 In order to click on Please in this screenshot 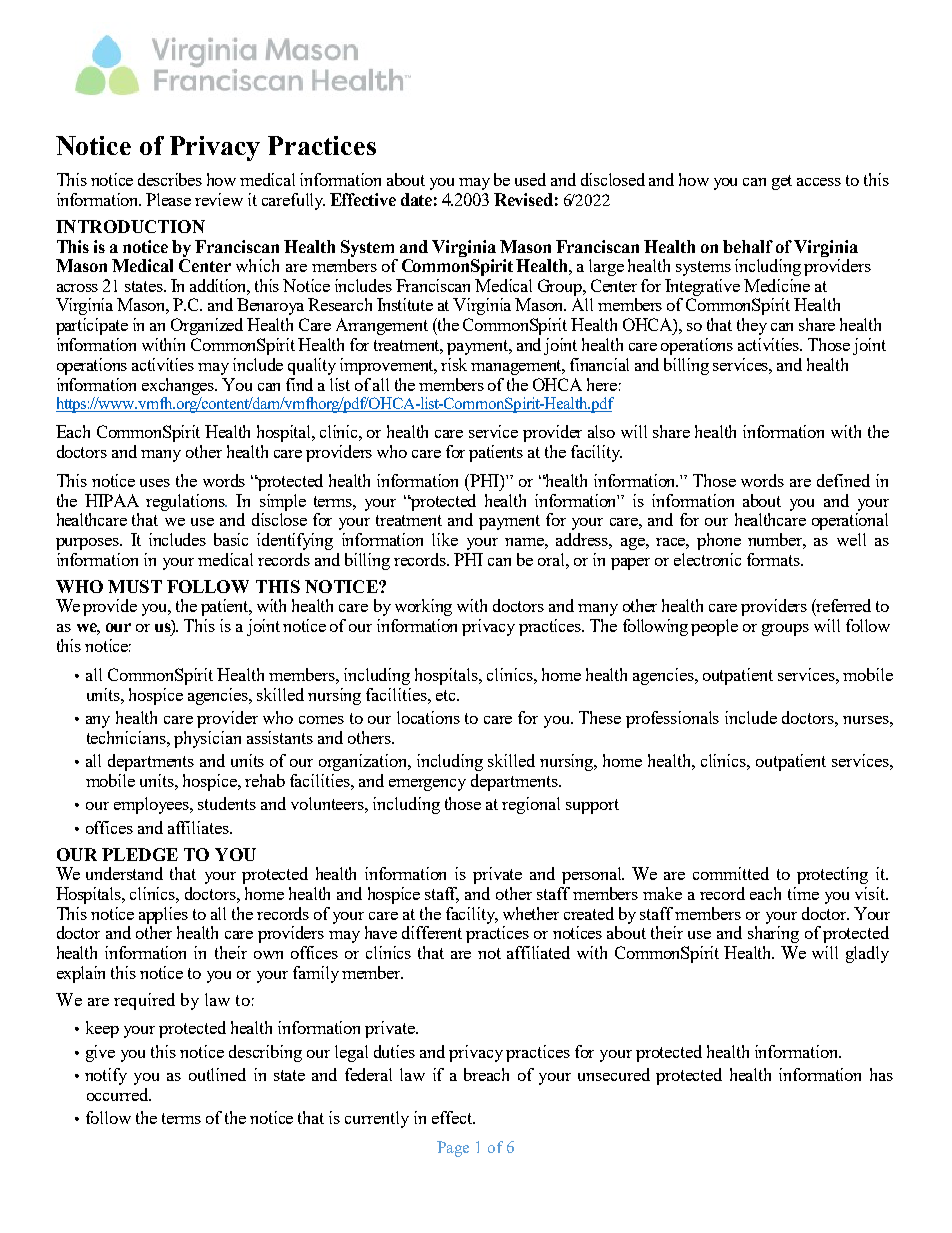, I will do `click(168, 199)`.
